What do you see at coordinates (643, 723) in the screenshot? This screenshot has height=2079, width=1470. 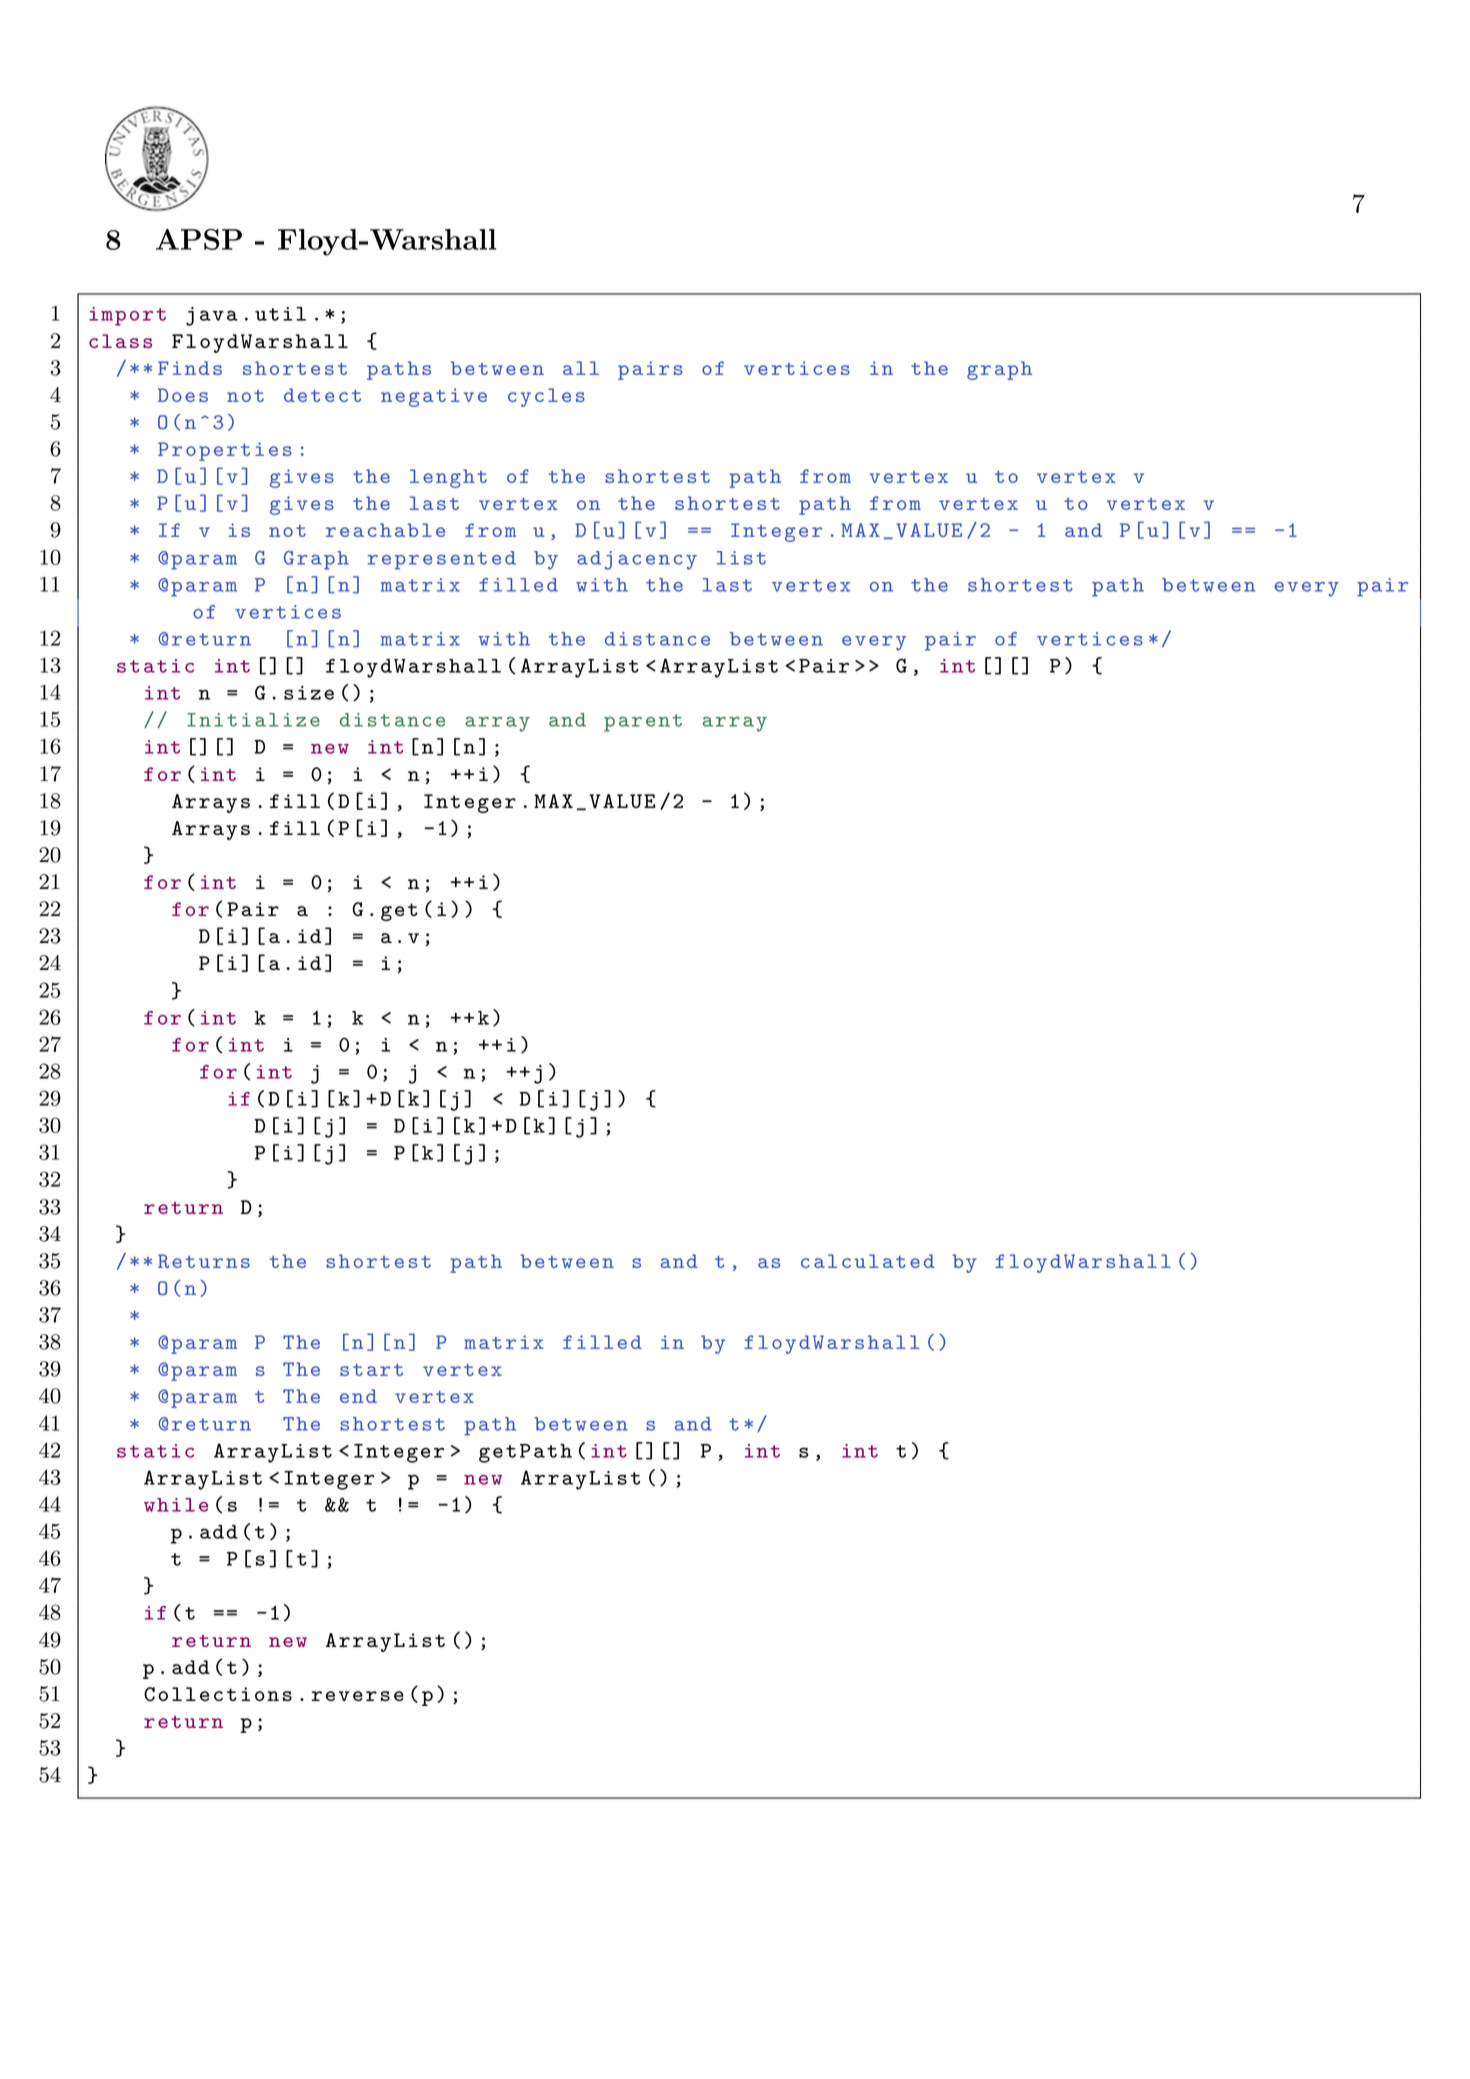 I see `parent` at bounding box center [643, 723].
